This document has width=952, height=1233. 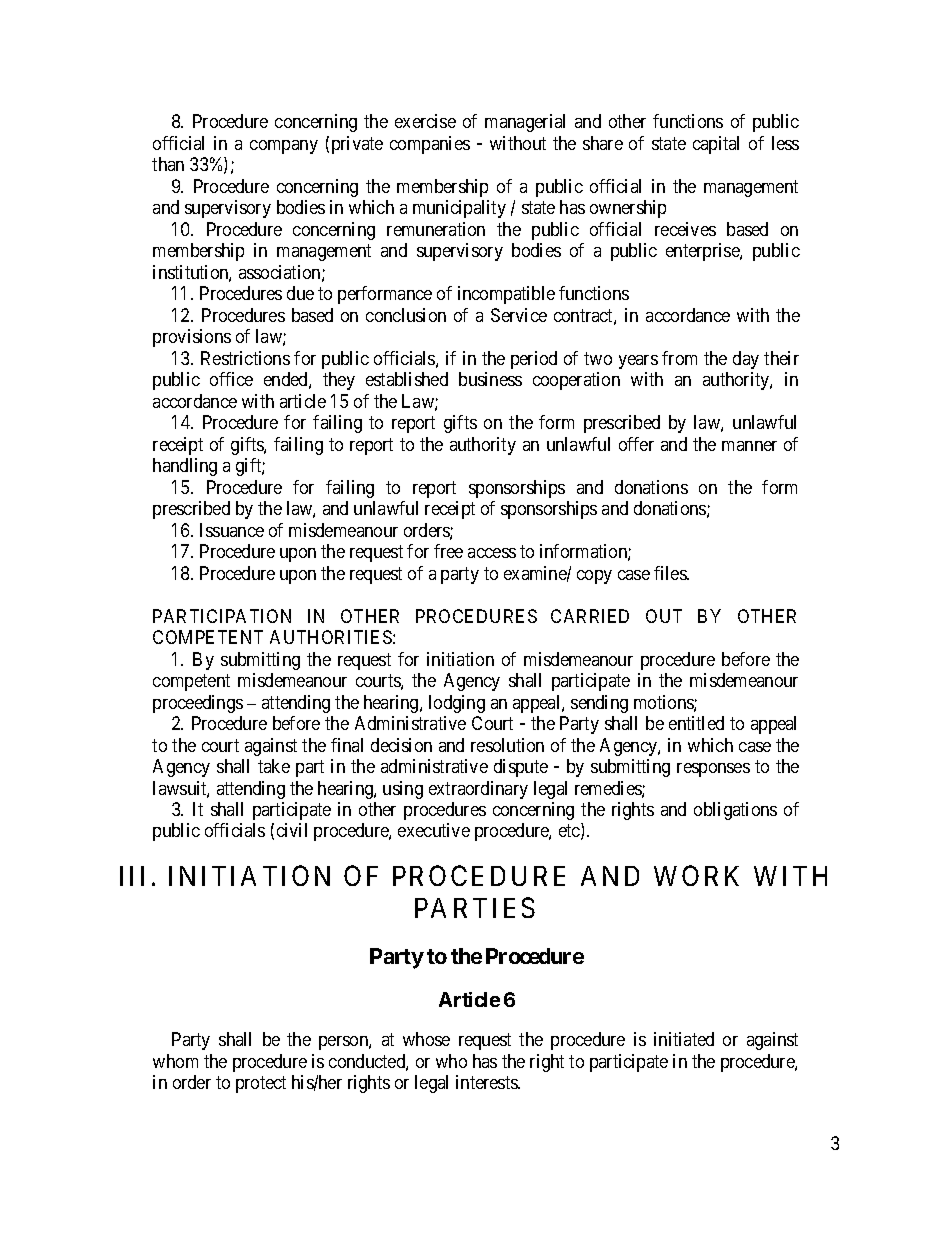 What do you see at coordinates (716, 145) in the document?
I see `capital` at bounding box center [716, 145].
